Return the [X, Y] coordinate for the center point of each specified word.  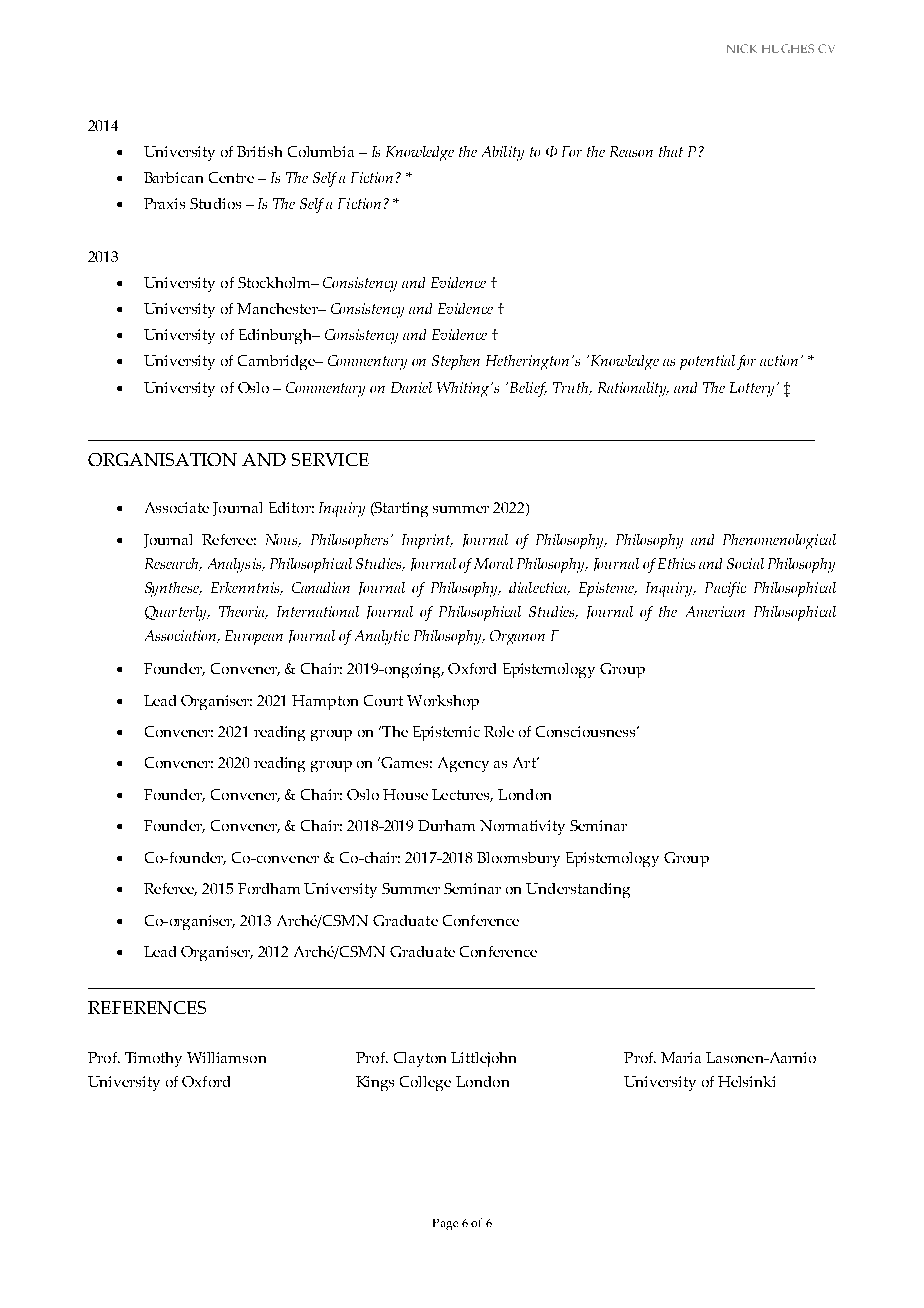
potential [707, 362]
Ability [503, 153]
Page [445, 1224]
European [254, 637]
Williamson [226, 1057]
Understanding [578, 890]
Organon [517, 637]
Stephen [456, 362]
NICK [742, 48]
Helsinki [746, 1081]
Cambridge [277, 362]
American [715, 611]
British [259, 151]
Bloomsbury [518, 859]
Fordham [269, 888]
